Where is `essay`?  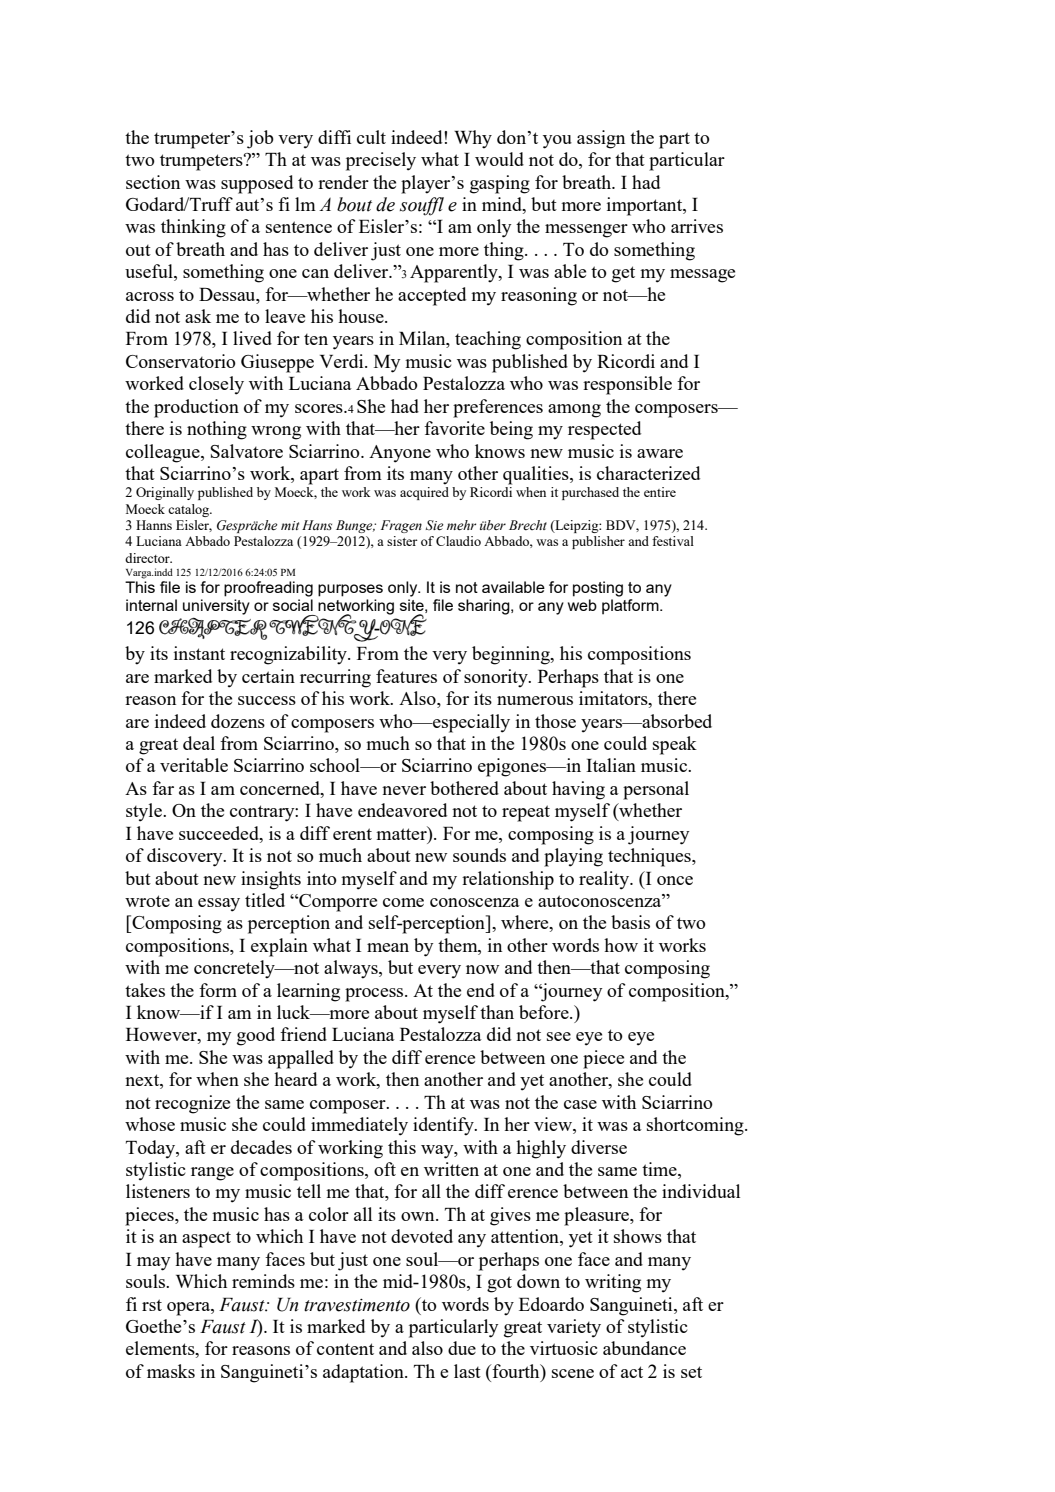
essay is located at coordinates (219, 905).
